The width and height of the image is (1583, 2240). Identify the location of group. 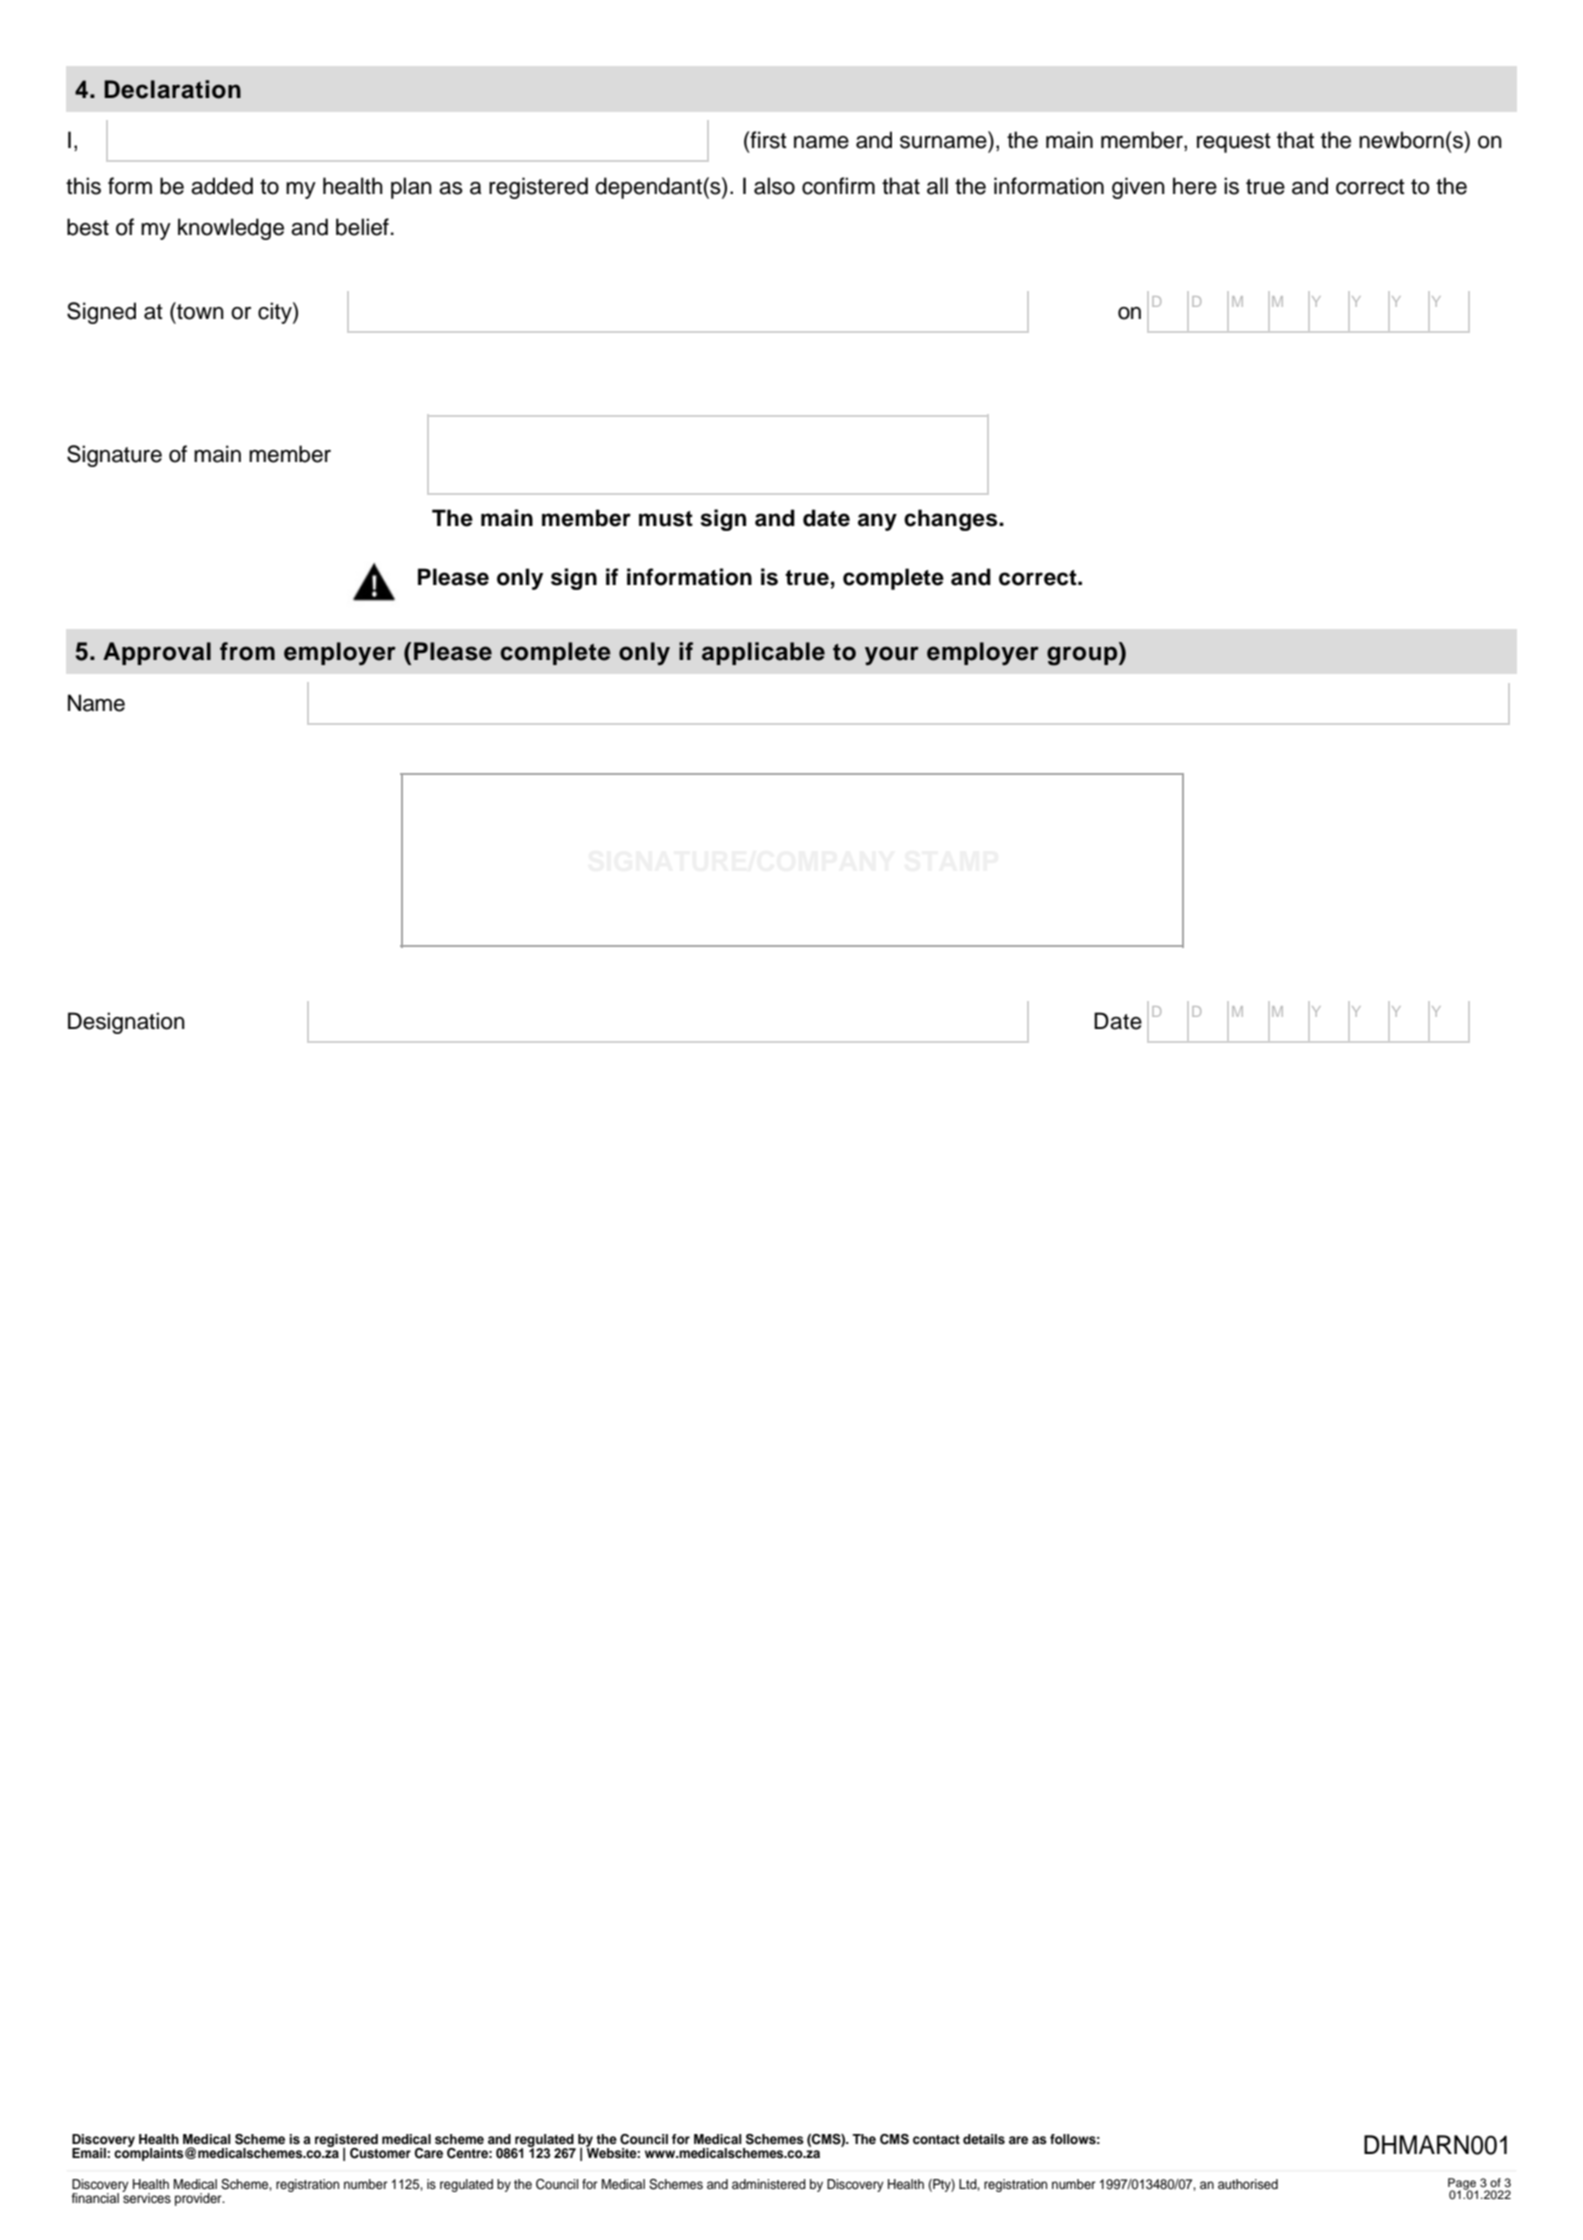
(1083, 656).
